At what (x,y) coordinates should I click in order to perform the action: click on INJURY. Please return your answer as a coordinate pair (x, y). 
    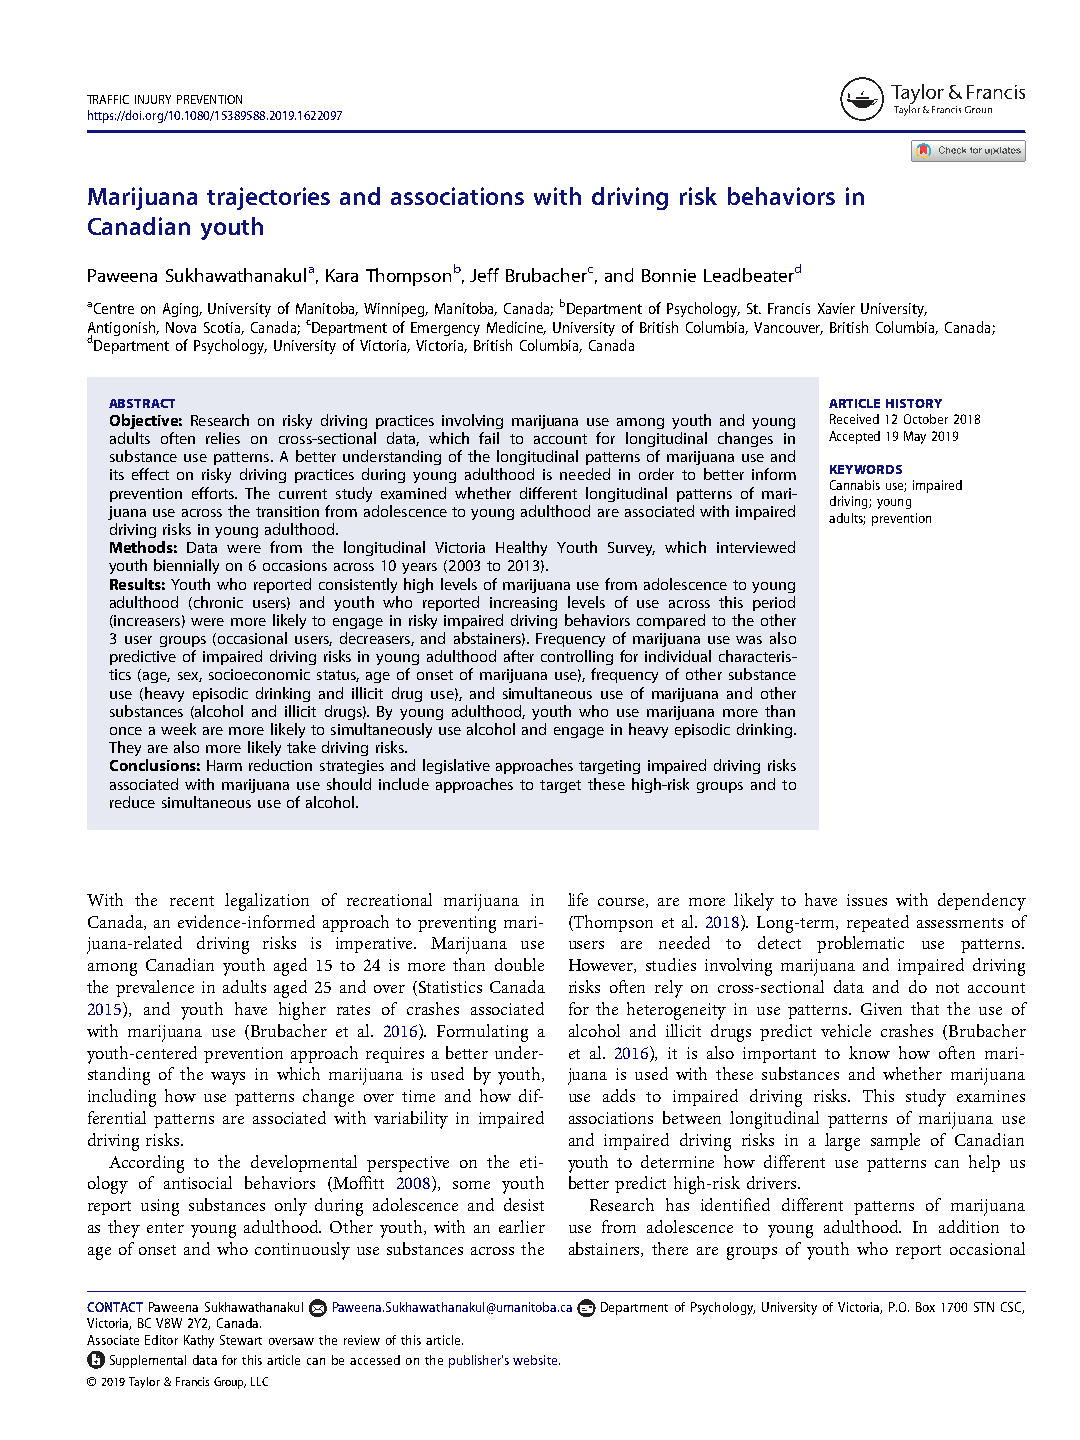
    Looking at the image, I should click on (153, 99).
